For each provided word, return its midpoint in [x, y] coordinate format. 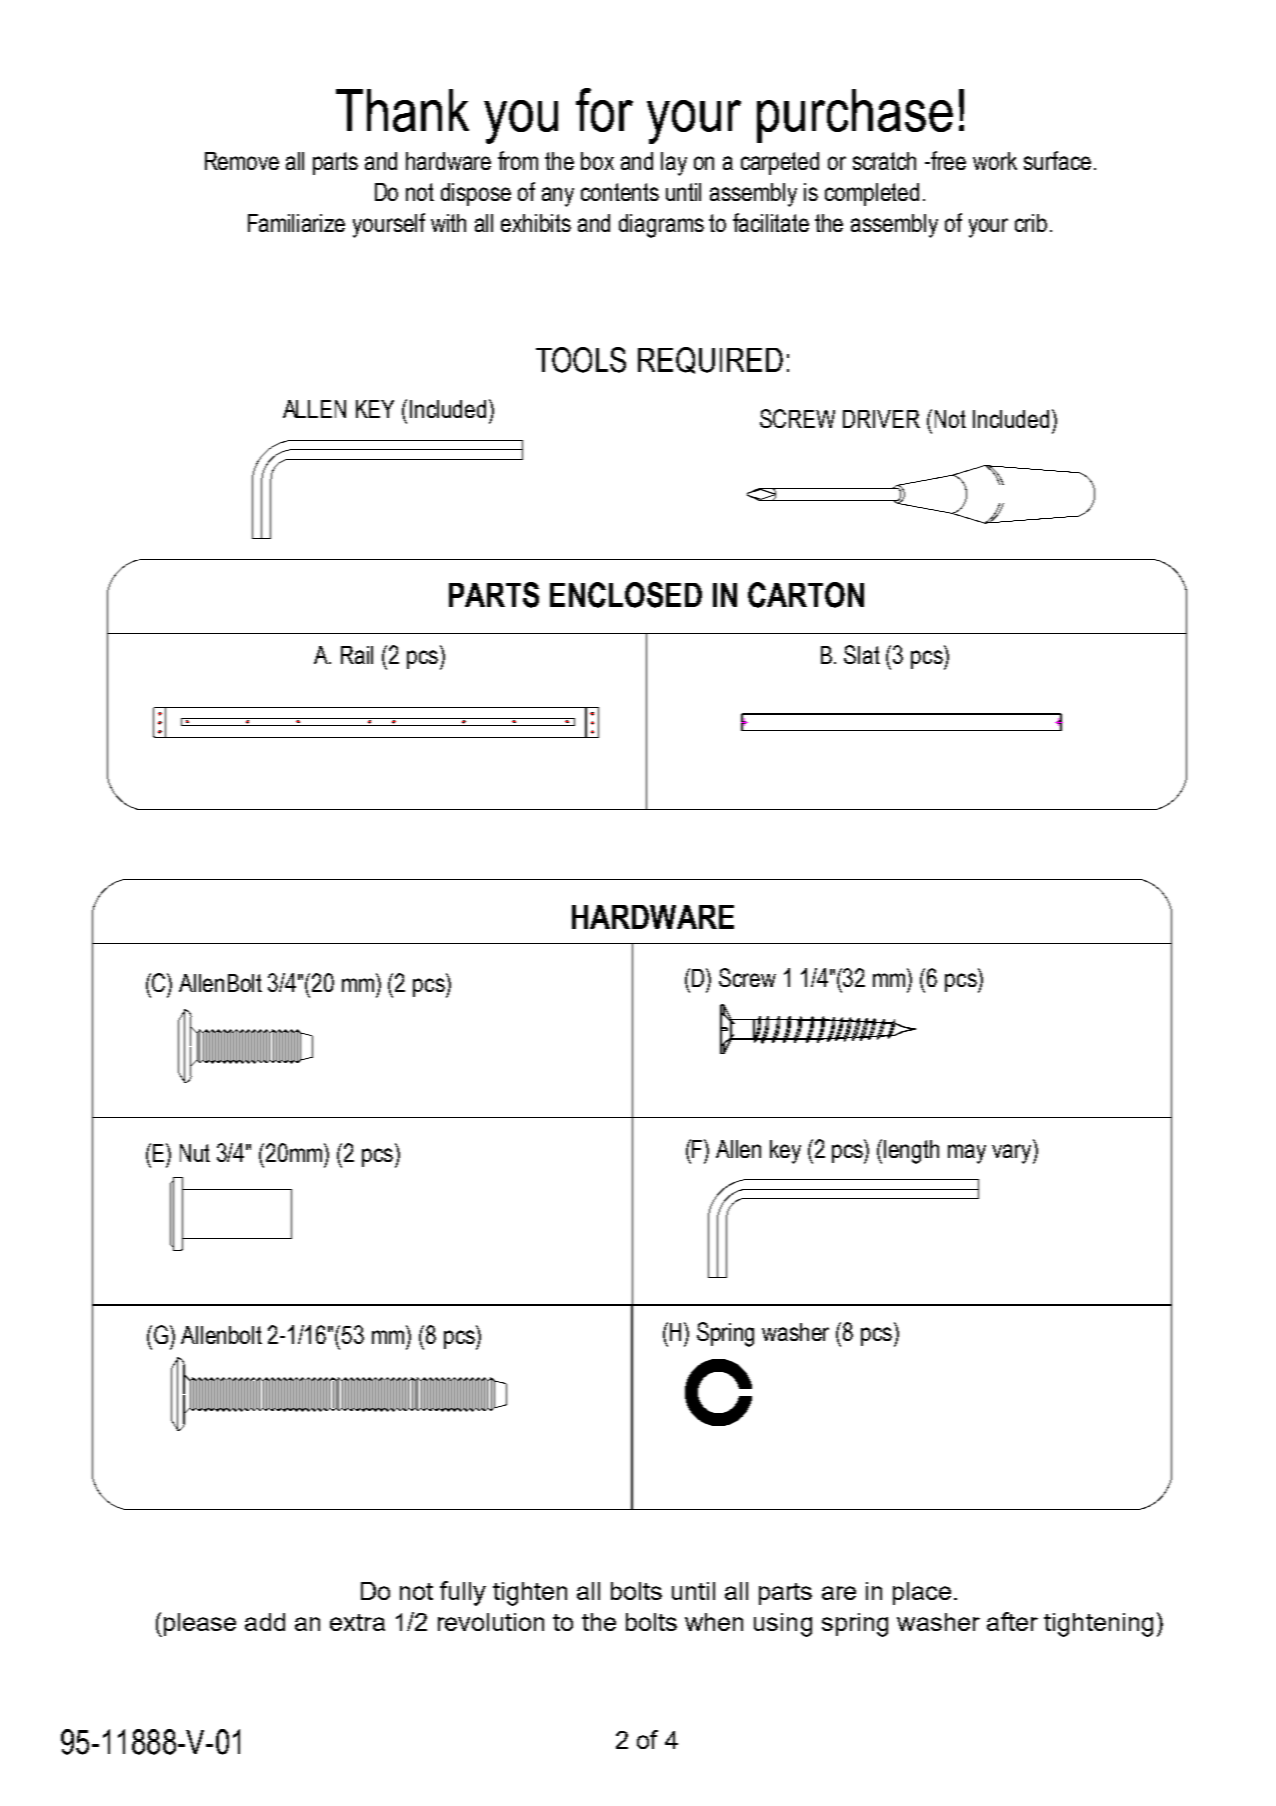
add [265, 1622]
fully [463, 1593]
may [967, 1154]
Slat [862, 654]
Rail [357, 655]
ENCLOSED [626, 595]
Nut [195, 1153]
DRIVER [881, 419]
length [911, 1152]
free [947, 160]
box [597, 161]
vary [1013, 1154]
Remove [242, 161]
